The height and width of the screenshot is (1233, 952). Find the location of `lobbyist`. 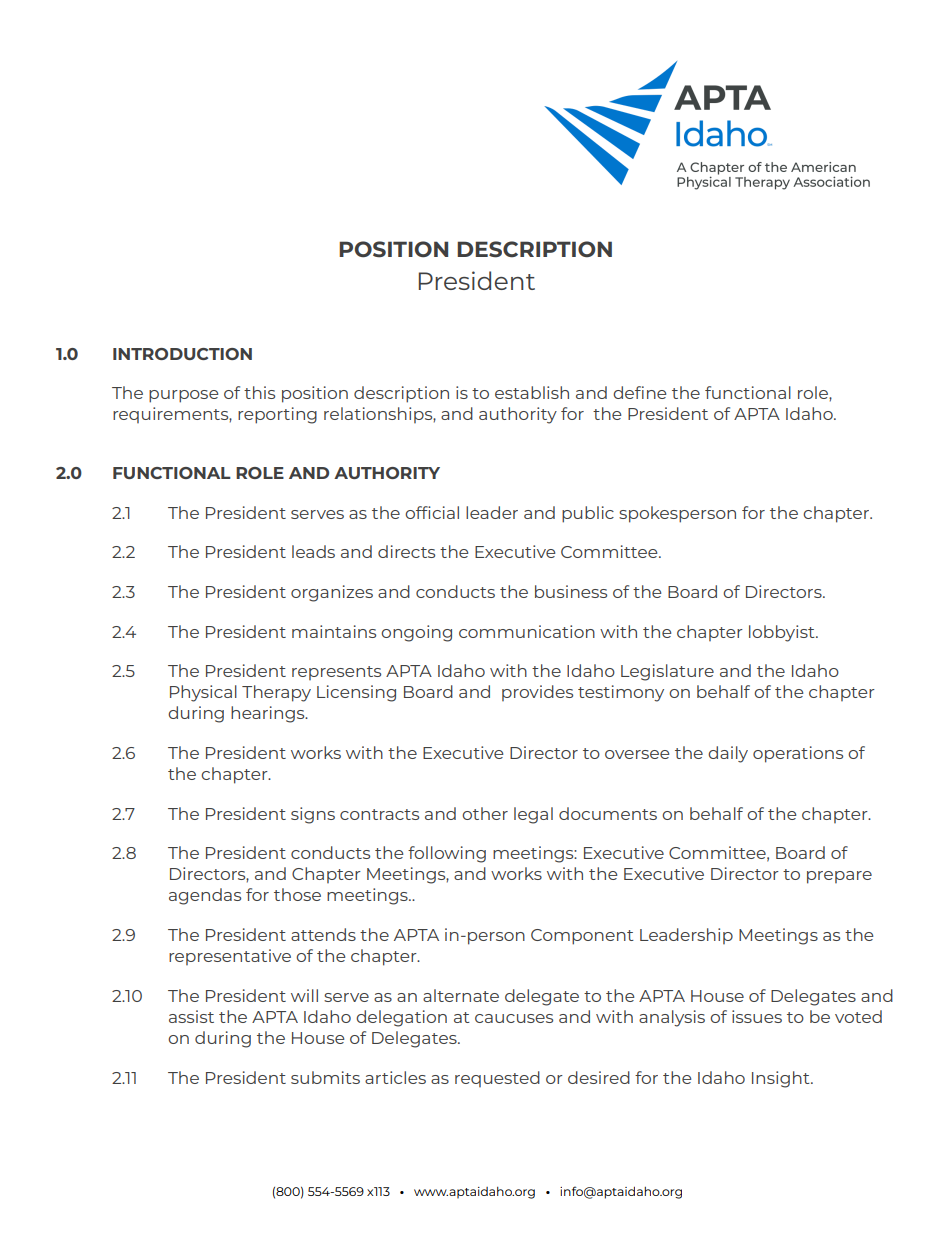

lobbyist is located at coordinates (783, 633).
